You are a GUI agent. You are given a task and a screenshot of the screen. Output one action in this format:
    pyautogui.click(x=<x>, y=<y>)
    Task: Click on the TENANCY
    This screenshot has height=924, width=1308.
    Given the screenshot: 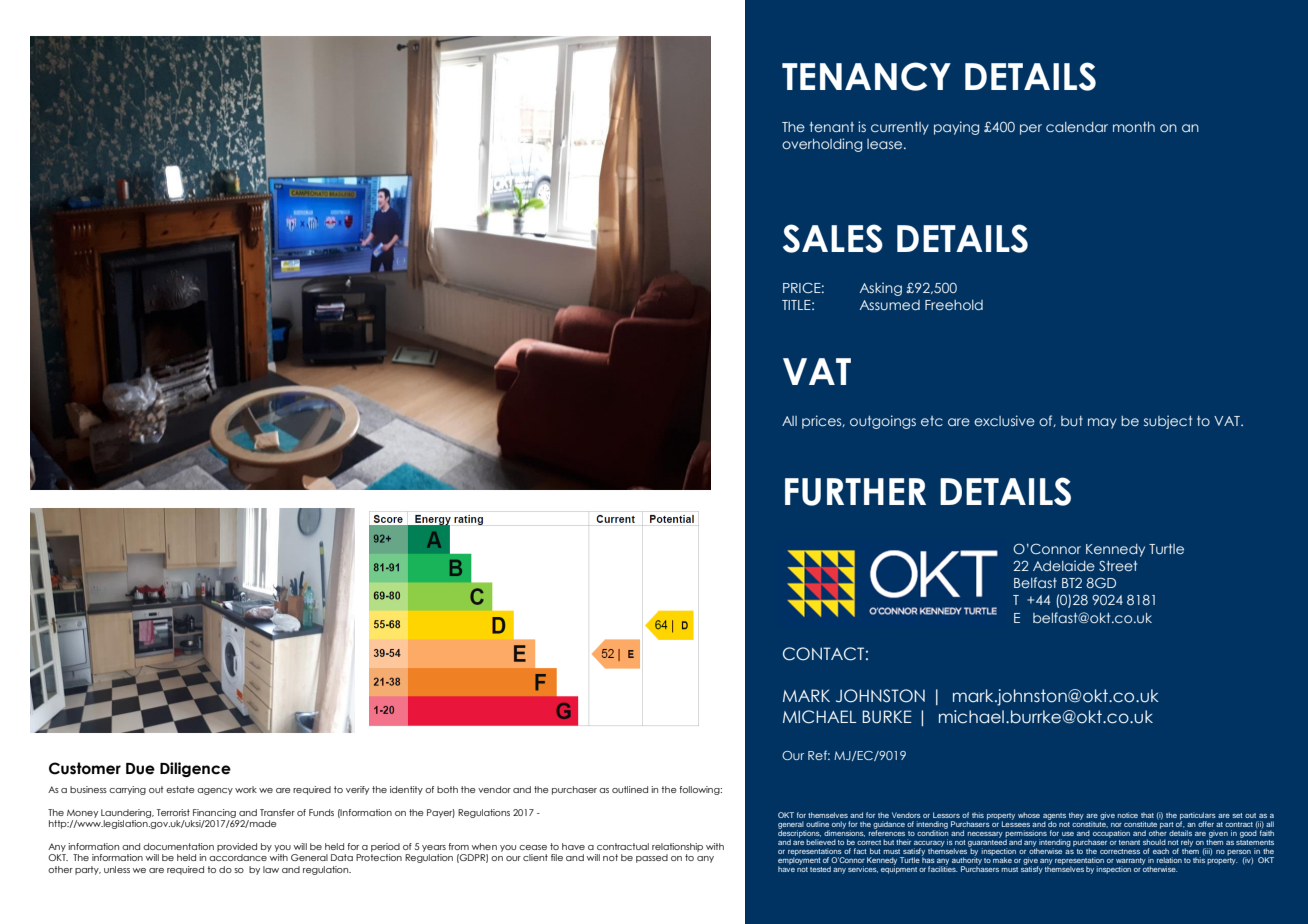 What is the action you would take?
    pyautogui.click(x=866, y=76)
